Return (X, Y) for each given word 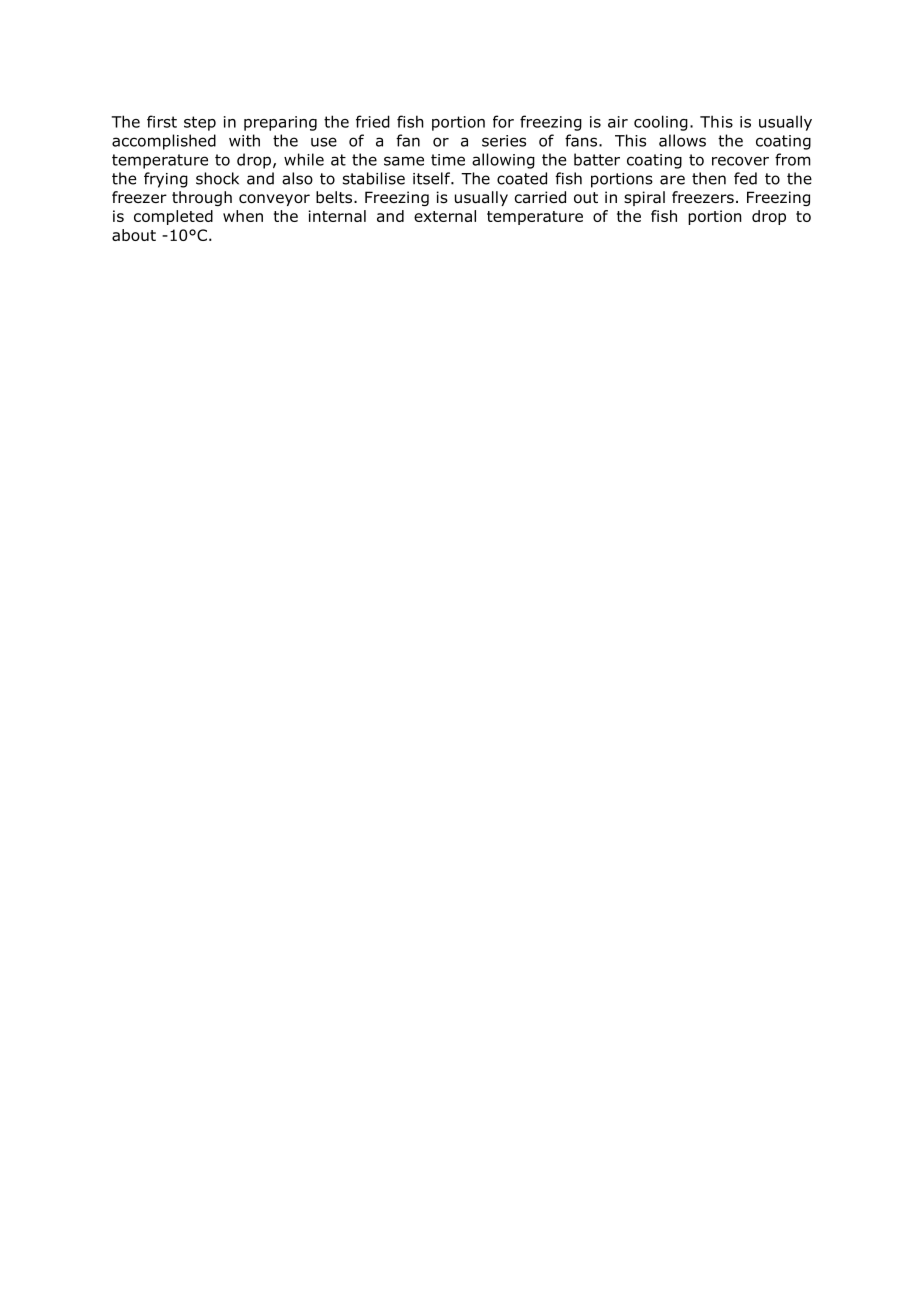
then (709, 178)
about (134, 235)
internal (337, 216)
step (200, 123)
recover (740, 161)
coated (522, 178)
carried (540, 197)
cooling (661, 123)
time (448, 160)
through (202, 198)
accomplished (164, 142)
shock (217, 178)
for (503, 121)
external (445, 216)
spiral (644, 198)
